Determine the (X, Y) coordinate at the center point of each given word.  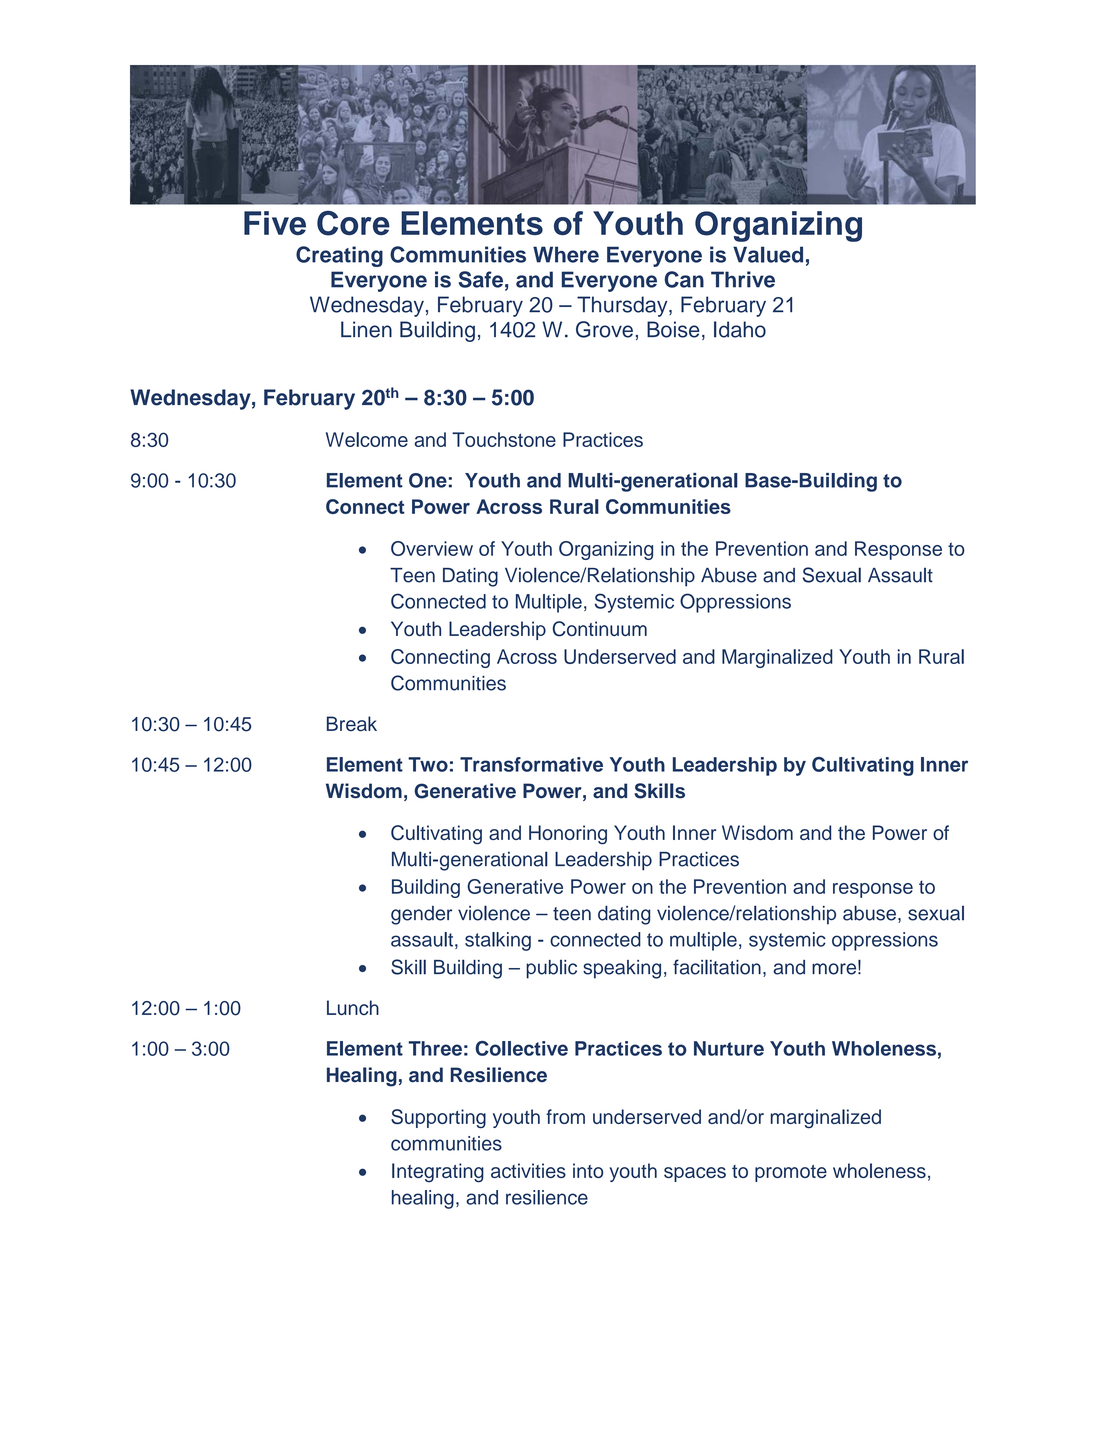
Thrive (743, 279)
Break (352, 724)
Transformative (531, 764)
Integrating (438, 1173)
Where (566, 254)
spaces (695, 1174)
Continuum (600, 629)
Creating (339, 256)
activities (528, 1170)
